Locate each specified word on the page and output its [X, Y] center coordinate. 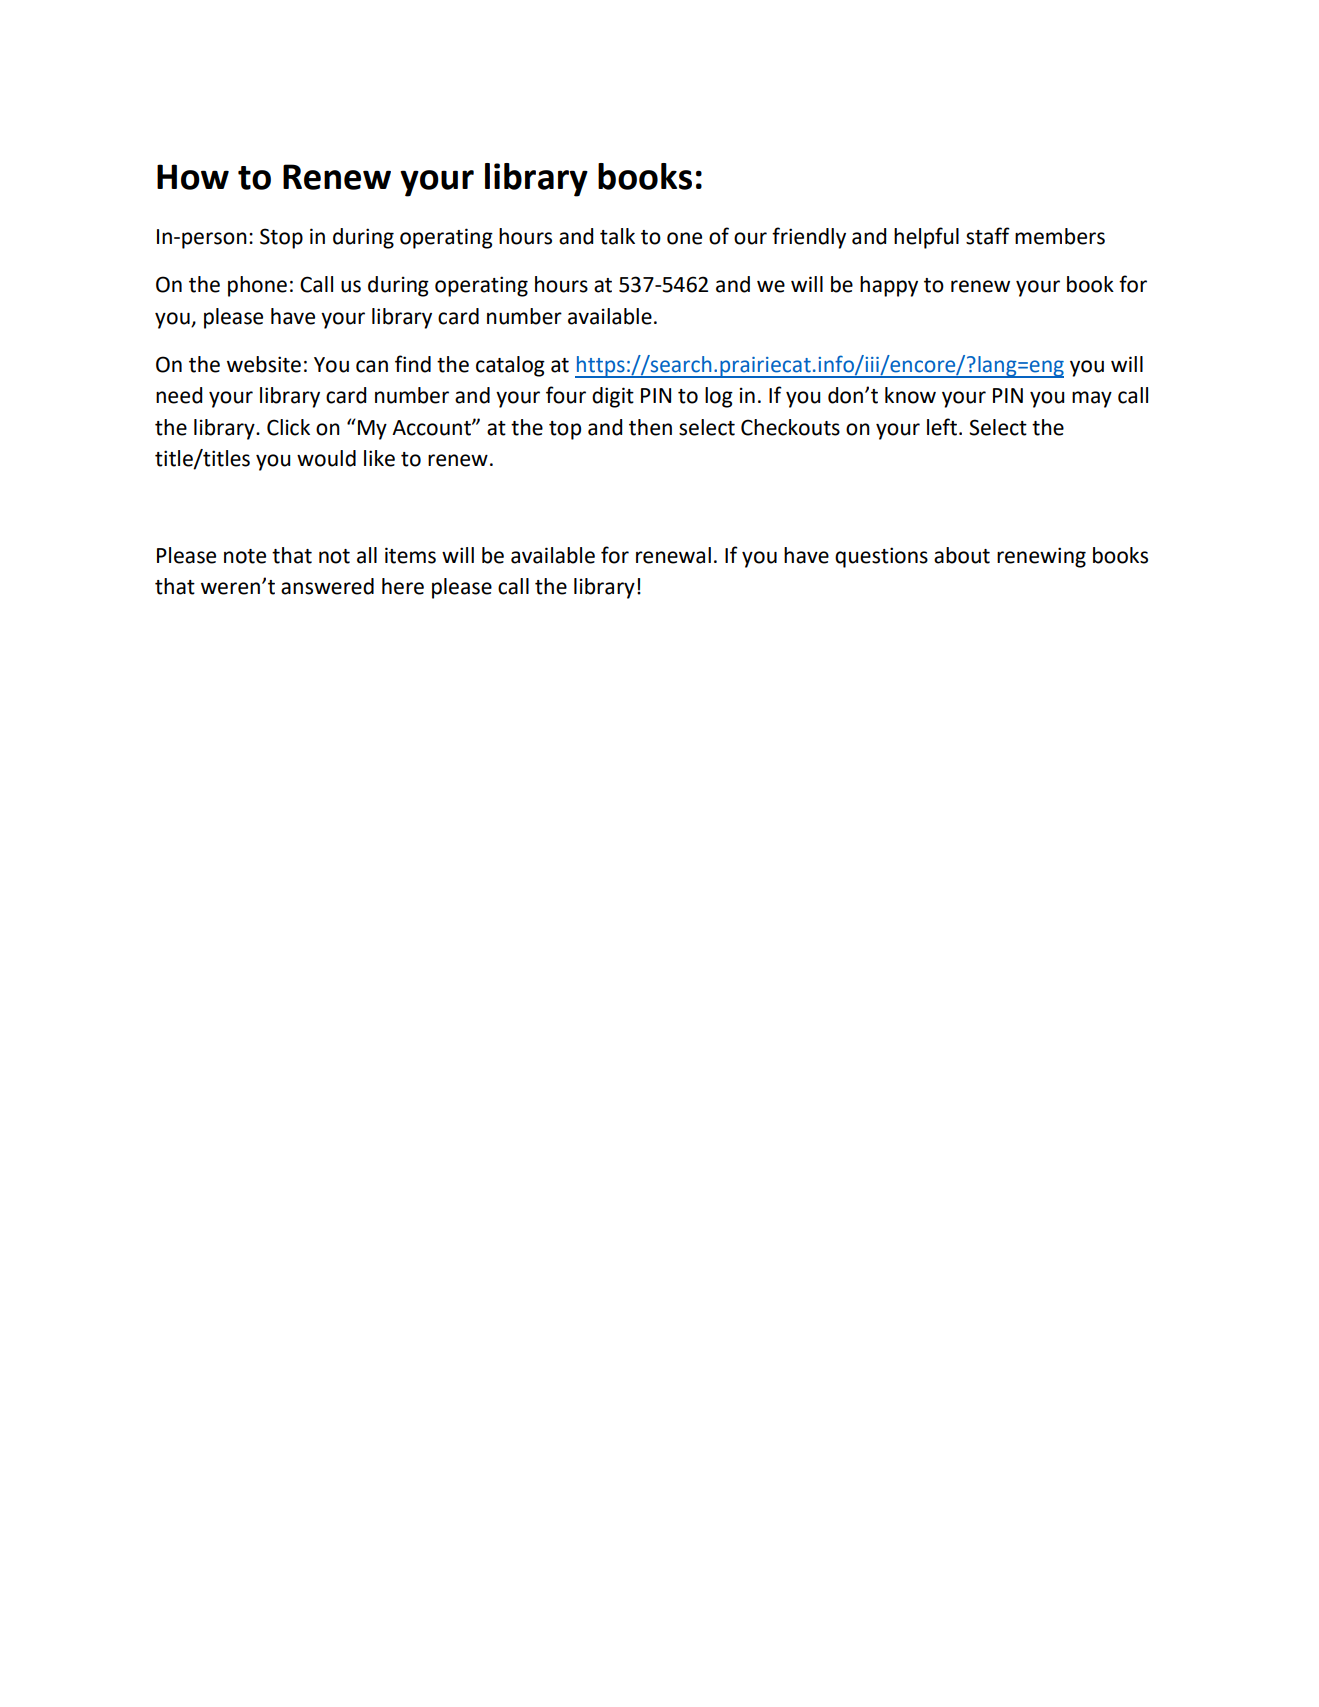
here [403, 586]
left [942, 427]
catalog [510, 366]
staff [988, 236]
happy [889, 286]
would [326, 458]
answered [327, 586]
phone [257, 286]
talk [617, 236]
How [193, 177]
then [650, 427]
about [962, 555]
